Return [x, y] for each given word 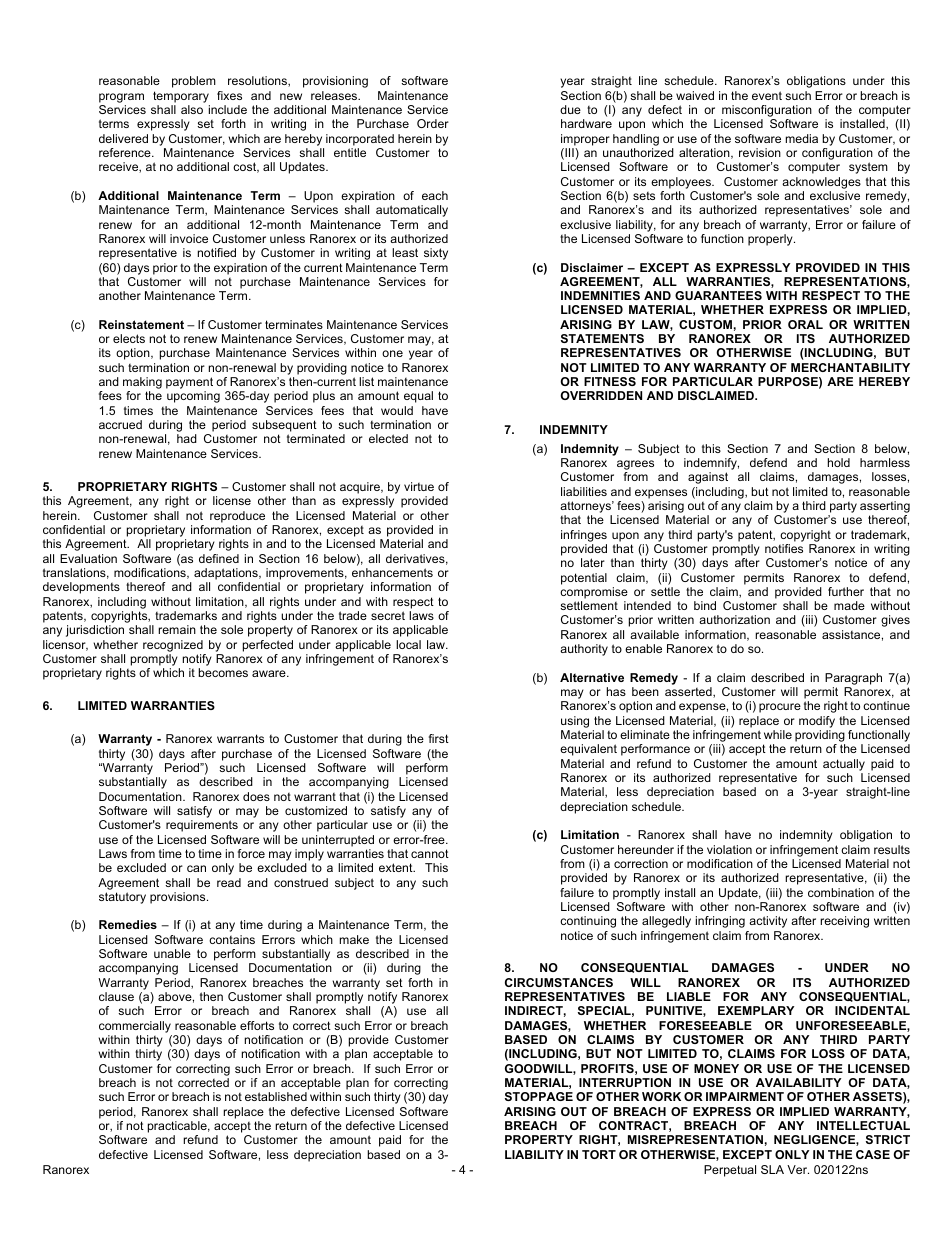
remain [177, 629]
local [408, 644]
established [276, 1096]
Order [433, 123]
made [849, 605]
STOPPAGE [539, 1096]
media [802, 138]
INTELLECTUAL [863, 1125]
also [192, 109]
